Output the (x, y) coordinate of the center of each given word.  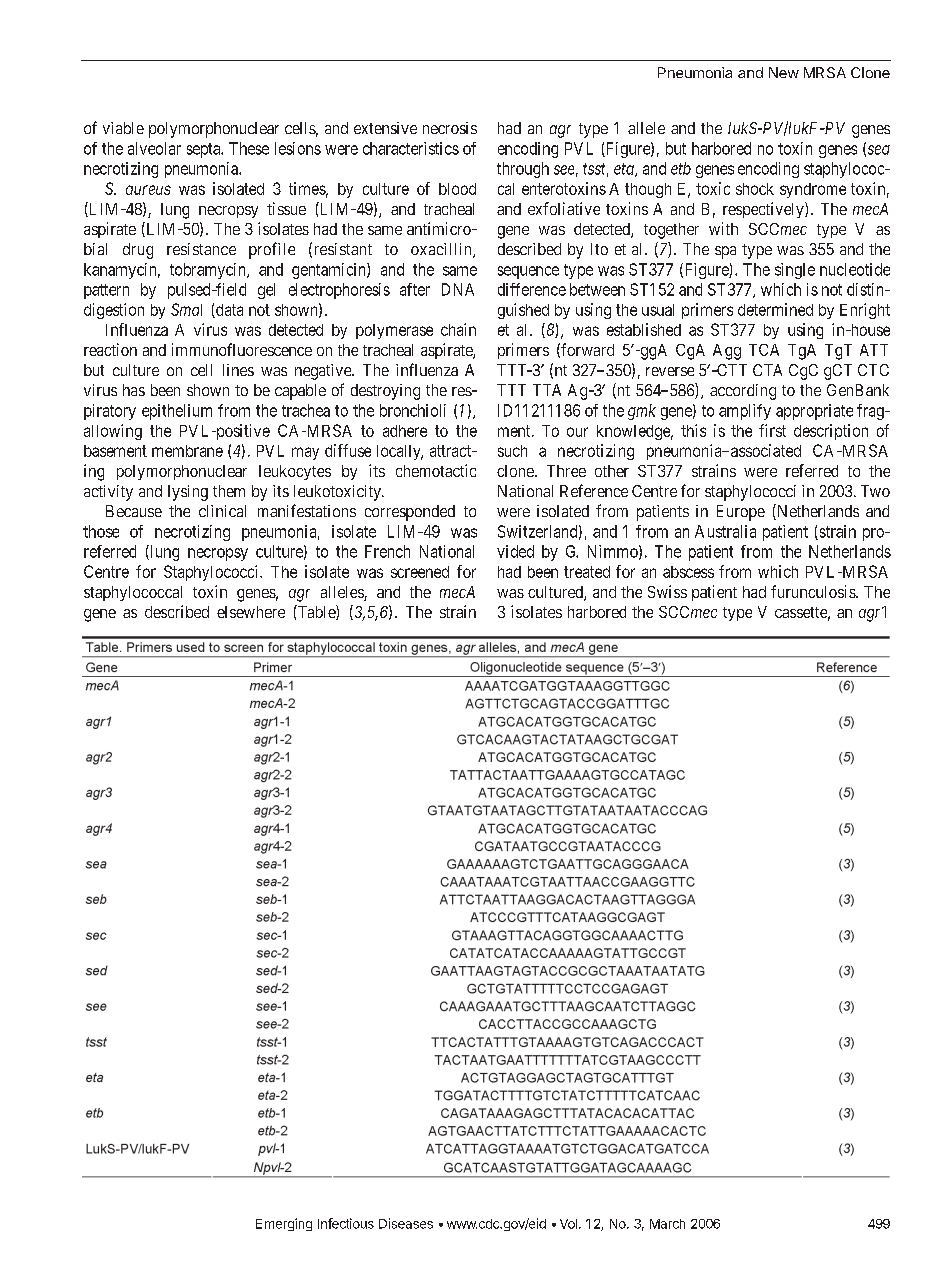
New (784, 72)
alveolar (154, 148)
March (667, 1224)
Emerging (284, 1224)
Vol (568, 1224)
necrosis (450, 128)
